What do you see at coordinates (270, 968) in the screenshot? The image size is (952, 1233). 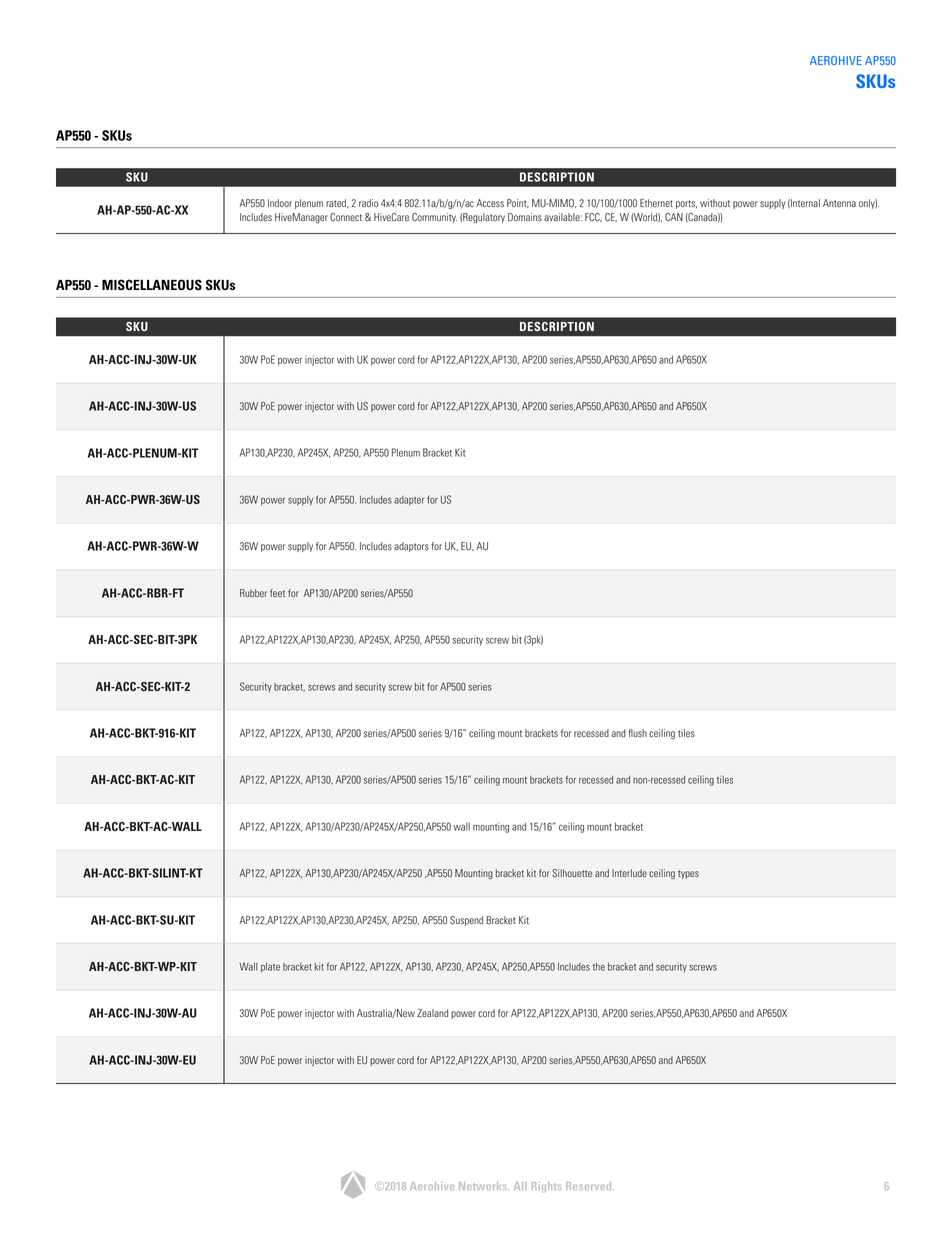 I see `plate` at bounding box center [270, 968].
